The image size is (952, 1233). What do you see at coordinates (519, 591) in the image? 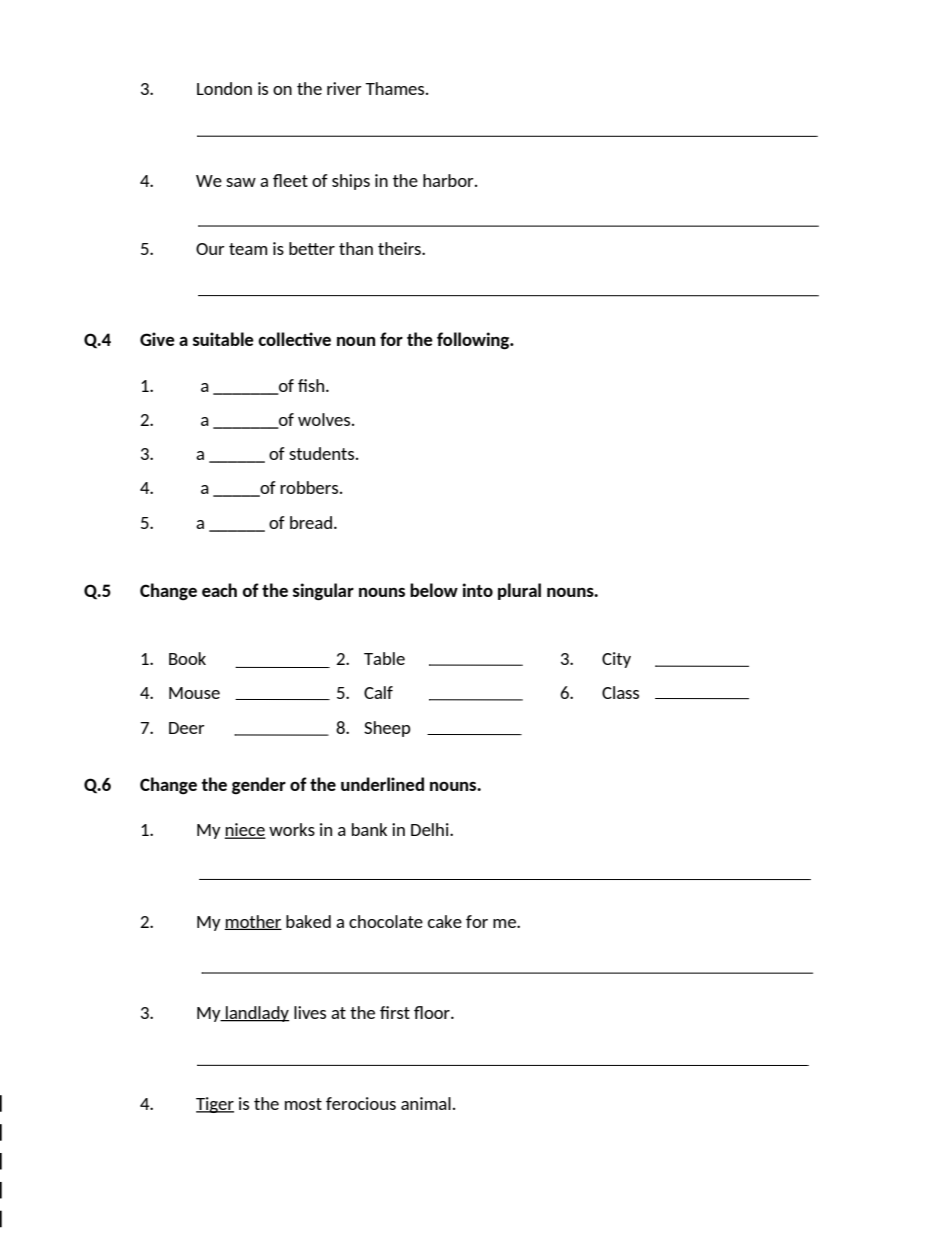
I see `plural` at bounding box center [519, 591].
